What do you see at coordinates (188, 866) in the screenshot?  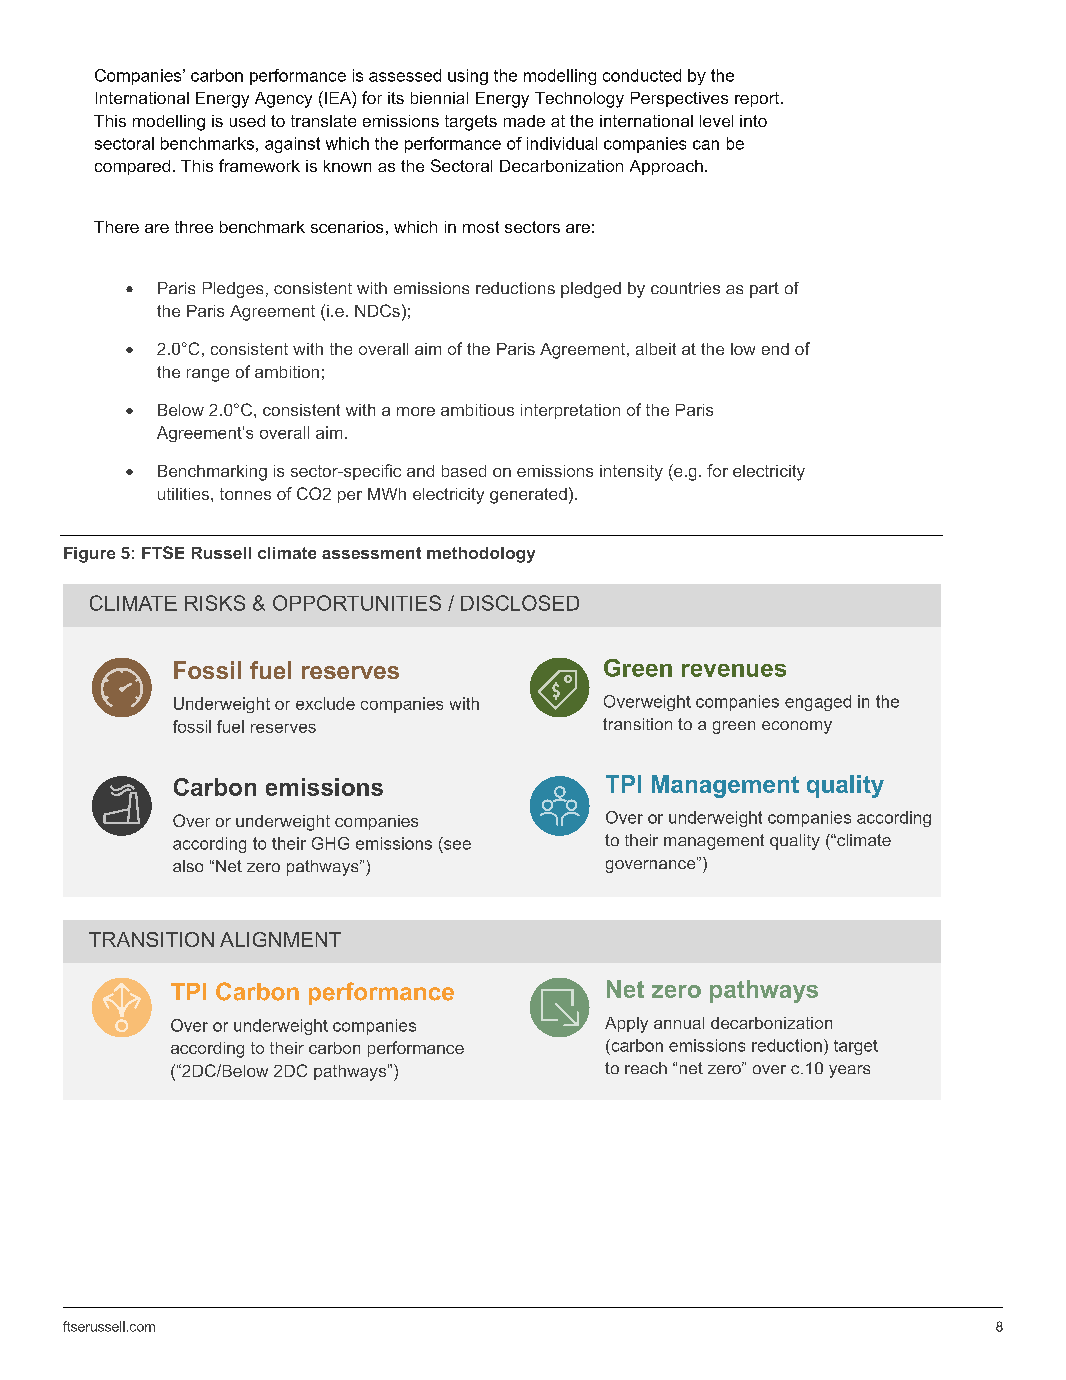 I see `also` at bounding box center [188, 866].
